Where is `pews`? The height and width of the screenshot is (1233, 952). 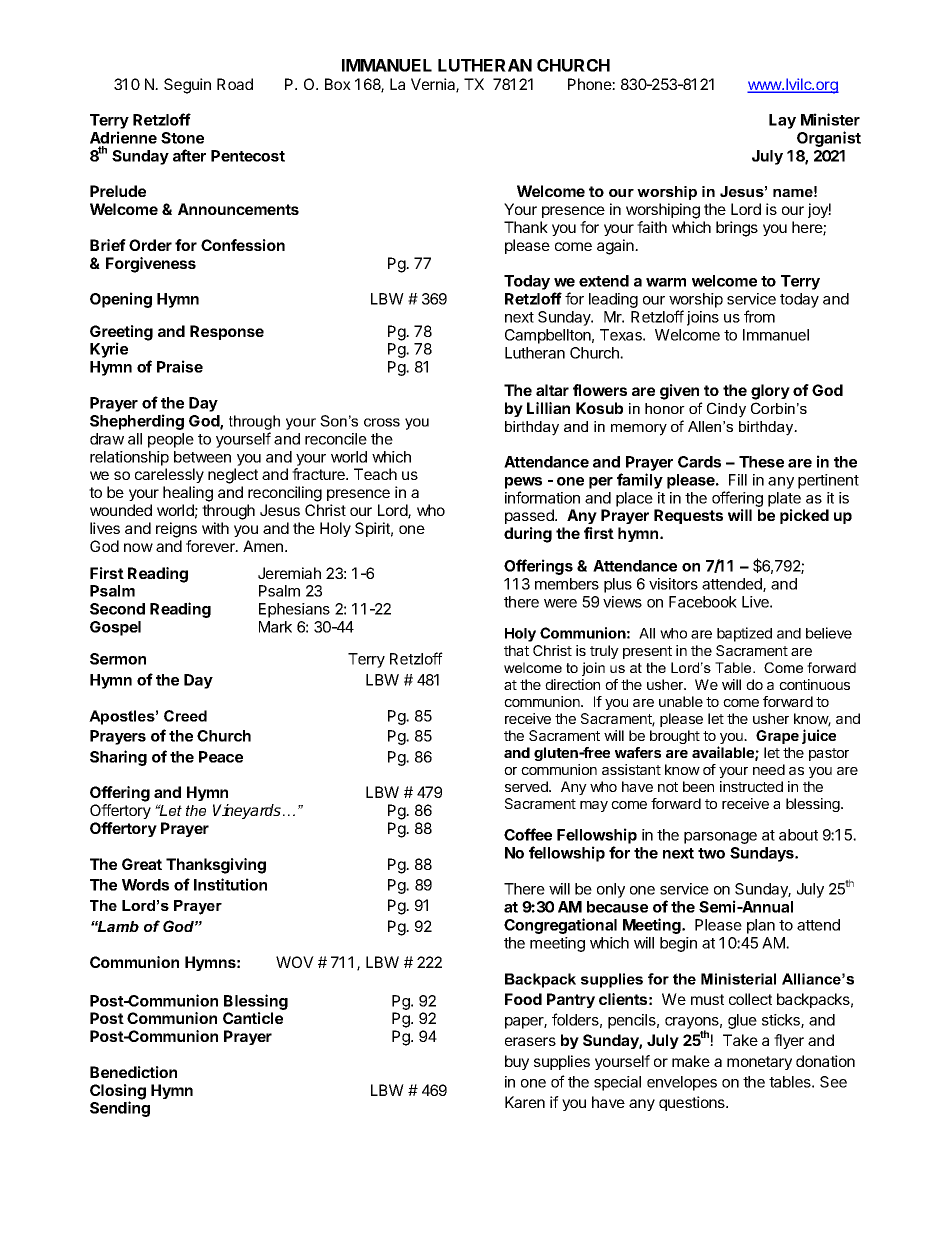
pews is located at coordinates (523, 483).
